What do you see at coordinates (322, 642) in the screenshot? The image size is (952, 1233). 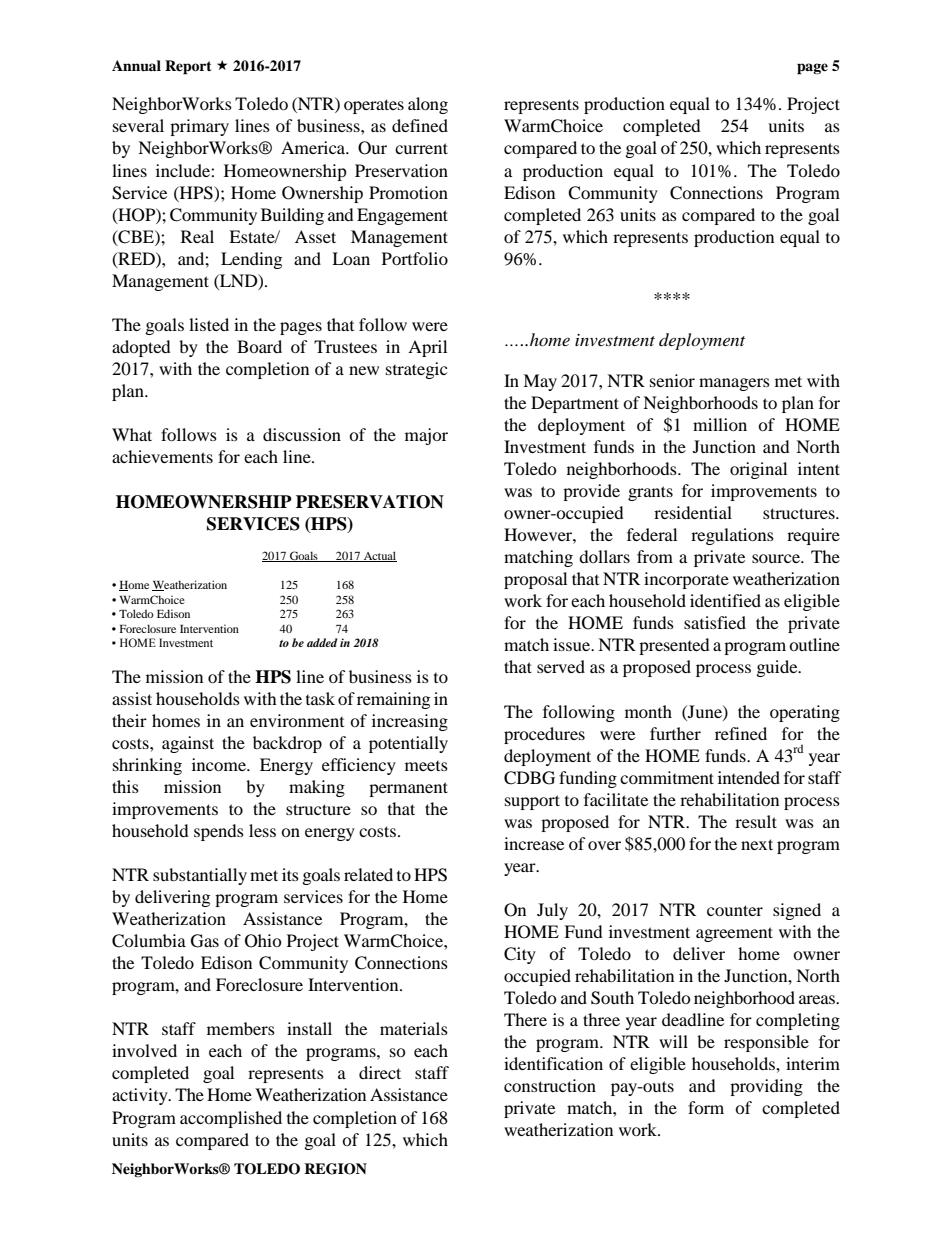 I see `added` at bounding box center [322, 642].
